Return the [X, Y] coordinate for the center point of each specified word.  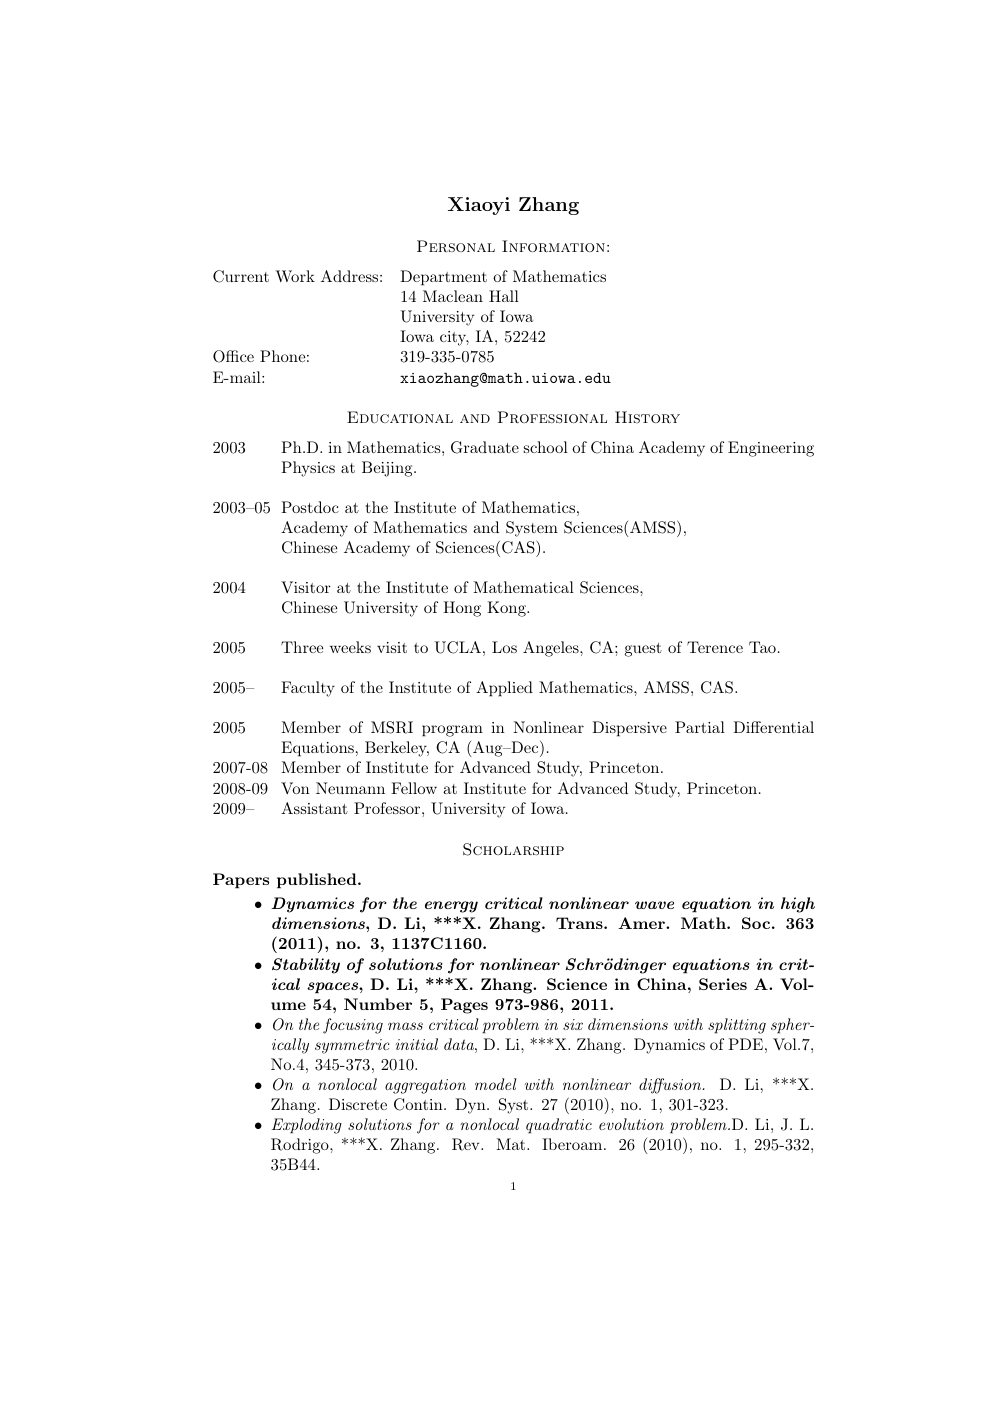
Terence [715, 647]
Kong [507, 609]
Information [553, 246]
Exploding [307, 1126]
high [798, 905]
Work [295, 276]
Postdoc [310, 507]
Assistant [314, 808]
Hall [504, 296]
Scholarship [513, 849]
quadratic [559, 1126]
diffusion [671, 1086]
